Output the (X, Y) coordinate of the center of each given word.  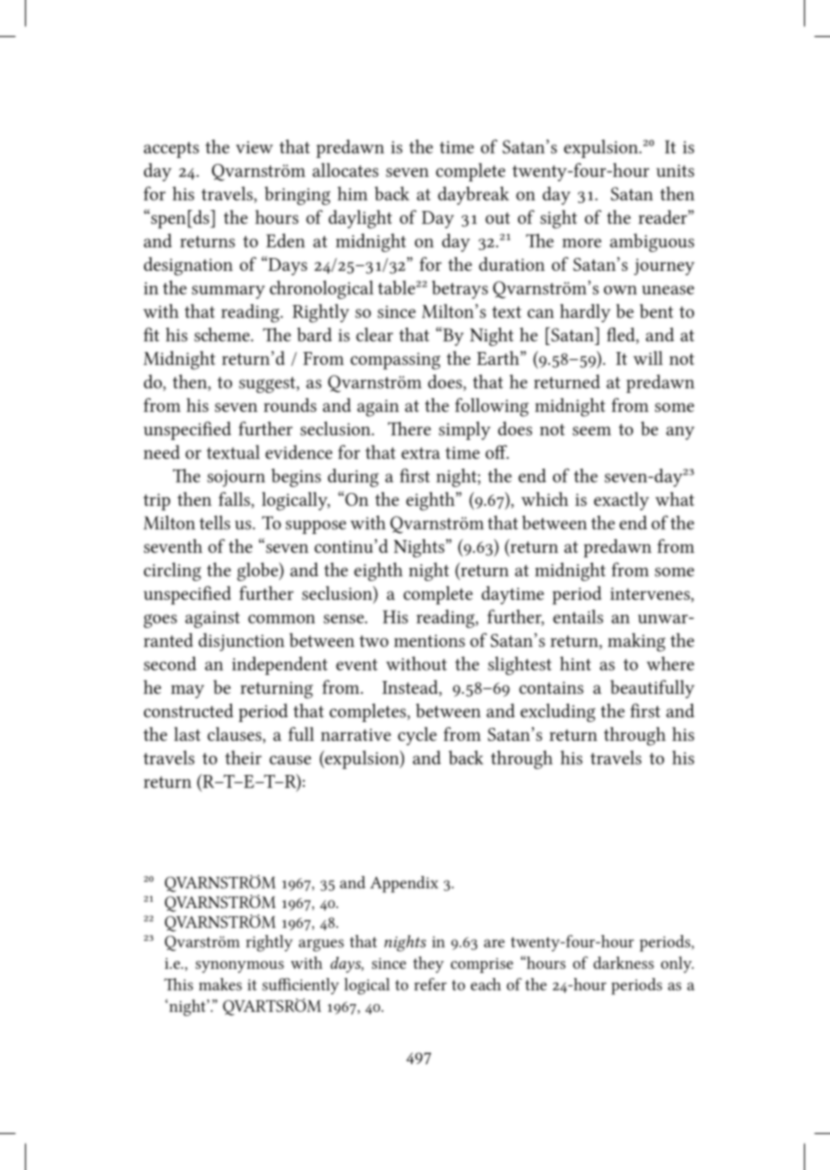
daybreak (473, 195)
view (254, 147)
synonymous (240, 967)
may (187, 692)
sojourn (236, 478)
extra (420, 453)
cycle (417, 736)
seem (592, 431)
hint (575, 663)
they (428, 964)
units (675, 171)
